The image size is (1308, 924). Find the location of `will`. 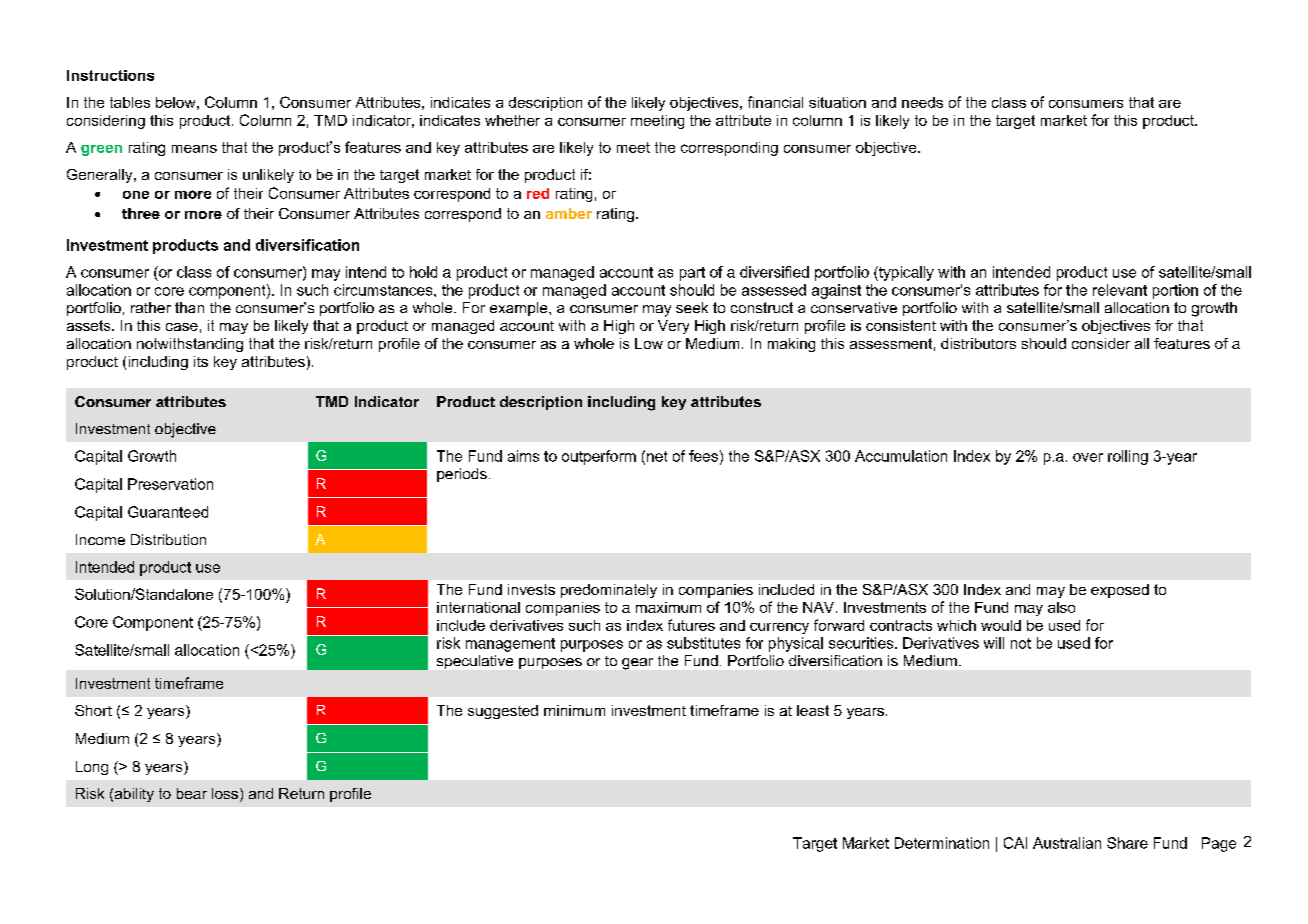

will is located at coordinates (994, 643).
